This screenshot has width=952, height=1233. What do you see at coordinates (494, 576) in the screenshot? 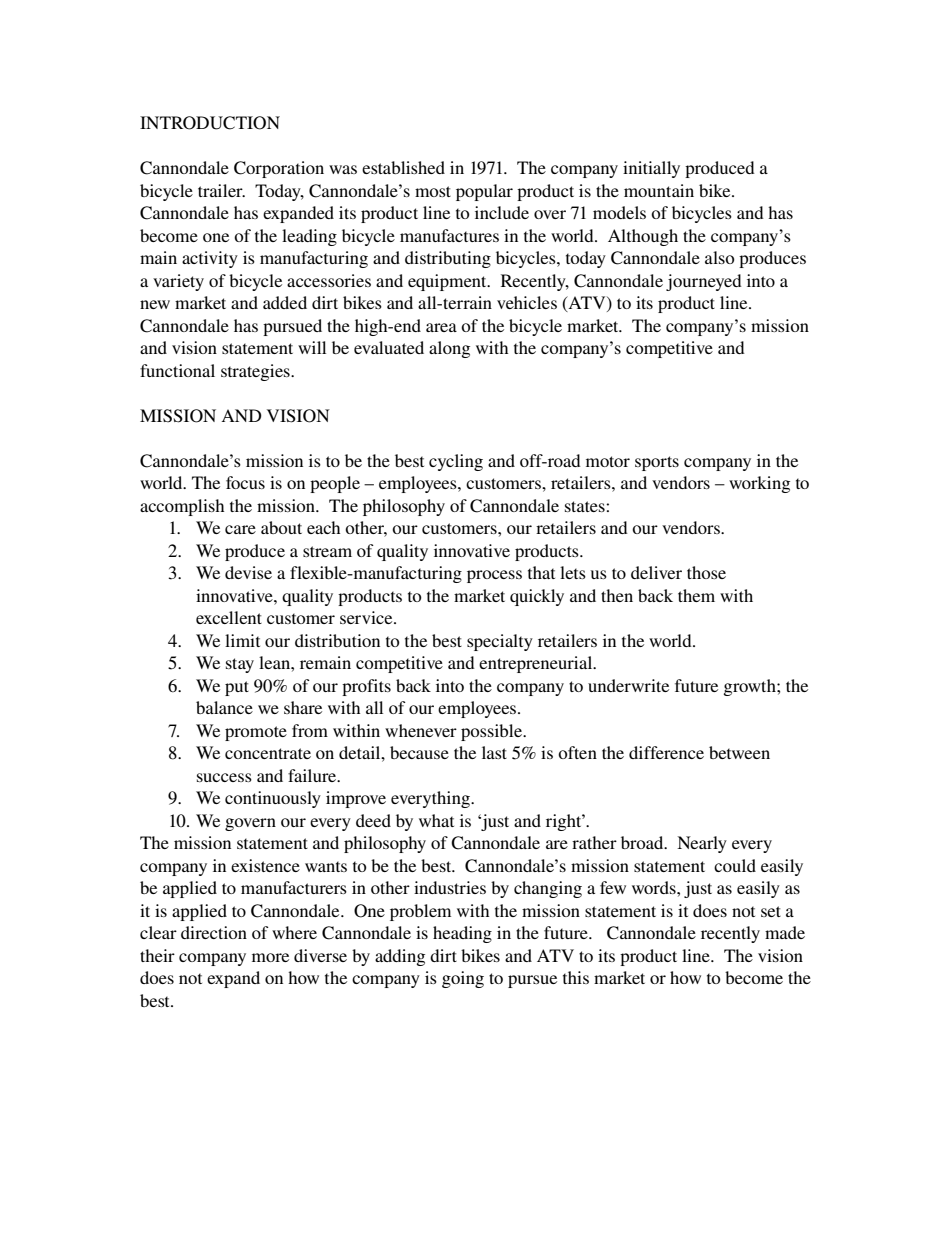
I see `process` at bounding box center [494, 576].
